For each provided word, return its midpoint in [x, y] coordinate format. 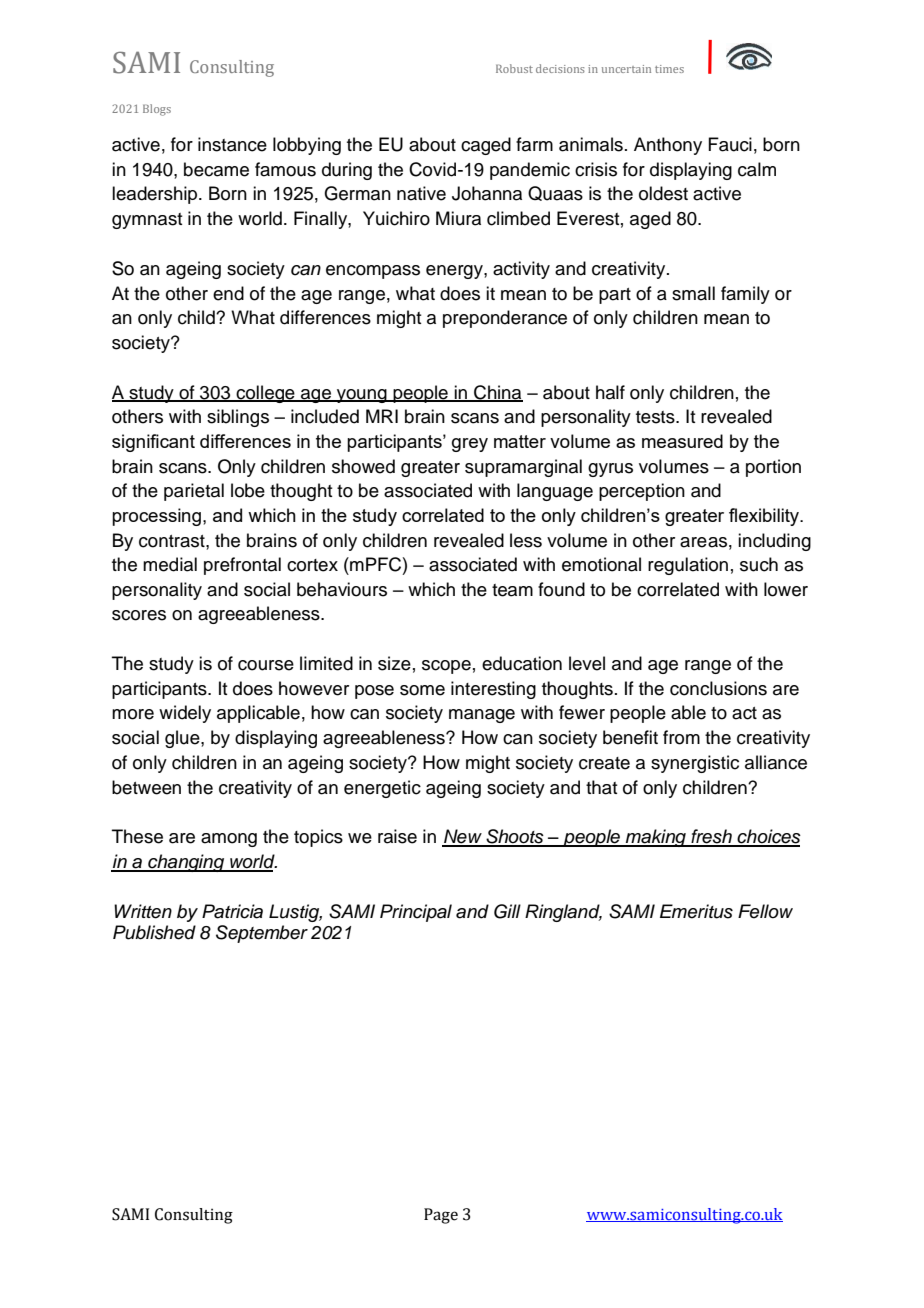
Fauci [730, 144]
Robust [514, 68]
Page [441, 1216]
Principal [416, 913]
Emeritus [696, 911]
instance [232, 144]
